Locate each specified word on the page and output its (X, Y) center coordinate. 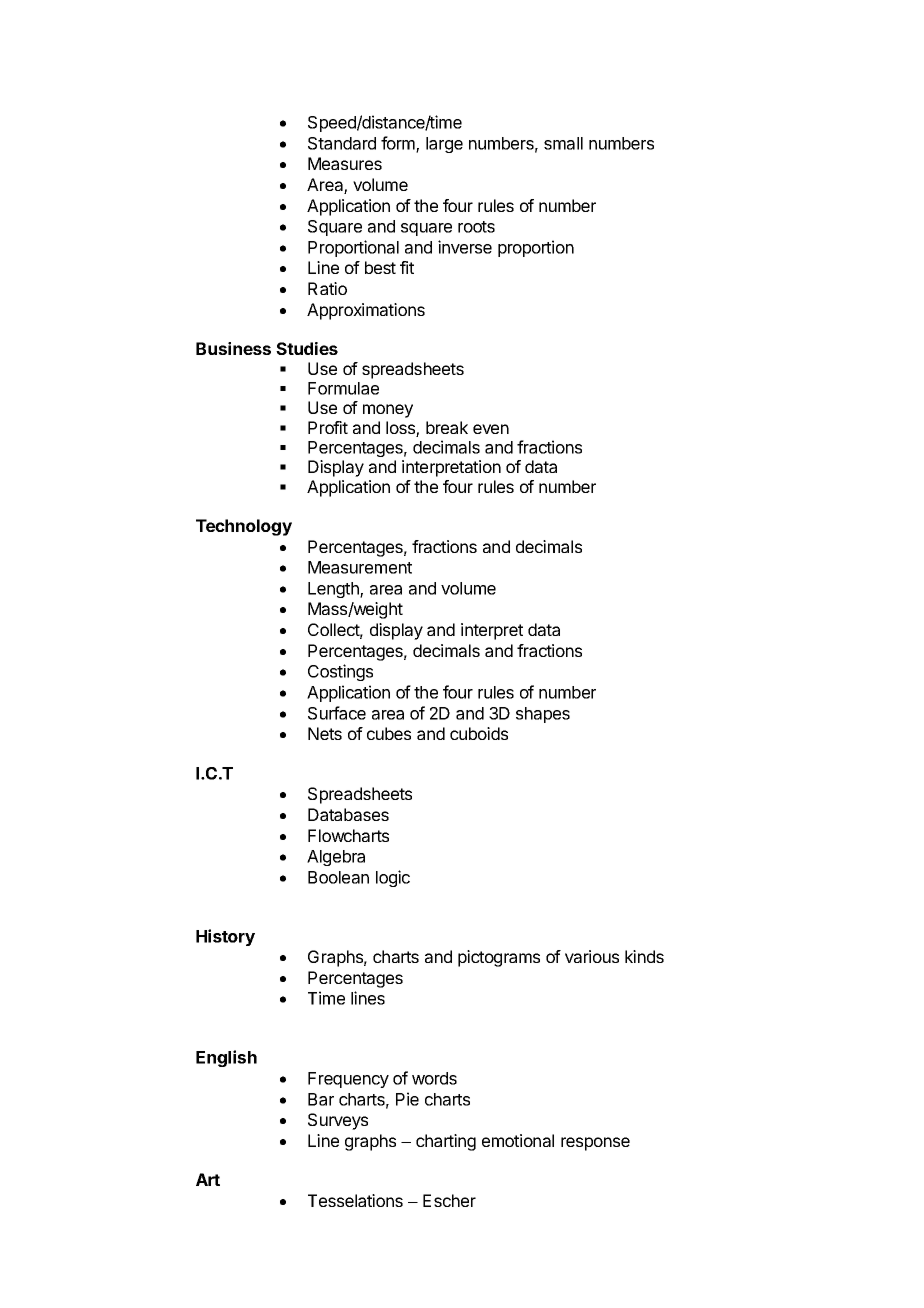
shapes (543, 715)
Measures (345, 163)
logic (393, 878)
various (592, 956)
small (563, 143)
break (447, 427)
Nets (325, 733)
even (491, 429)
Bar (321, 1099)
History (225, 937)
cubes (389, 733)
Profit (328, 427)
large (444, 145)
